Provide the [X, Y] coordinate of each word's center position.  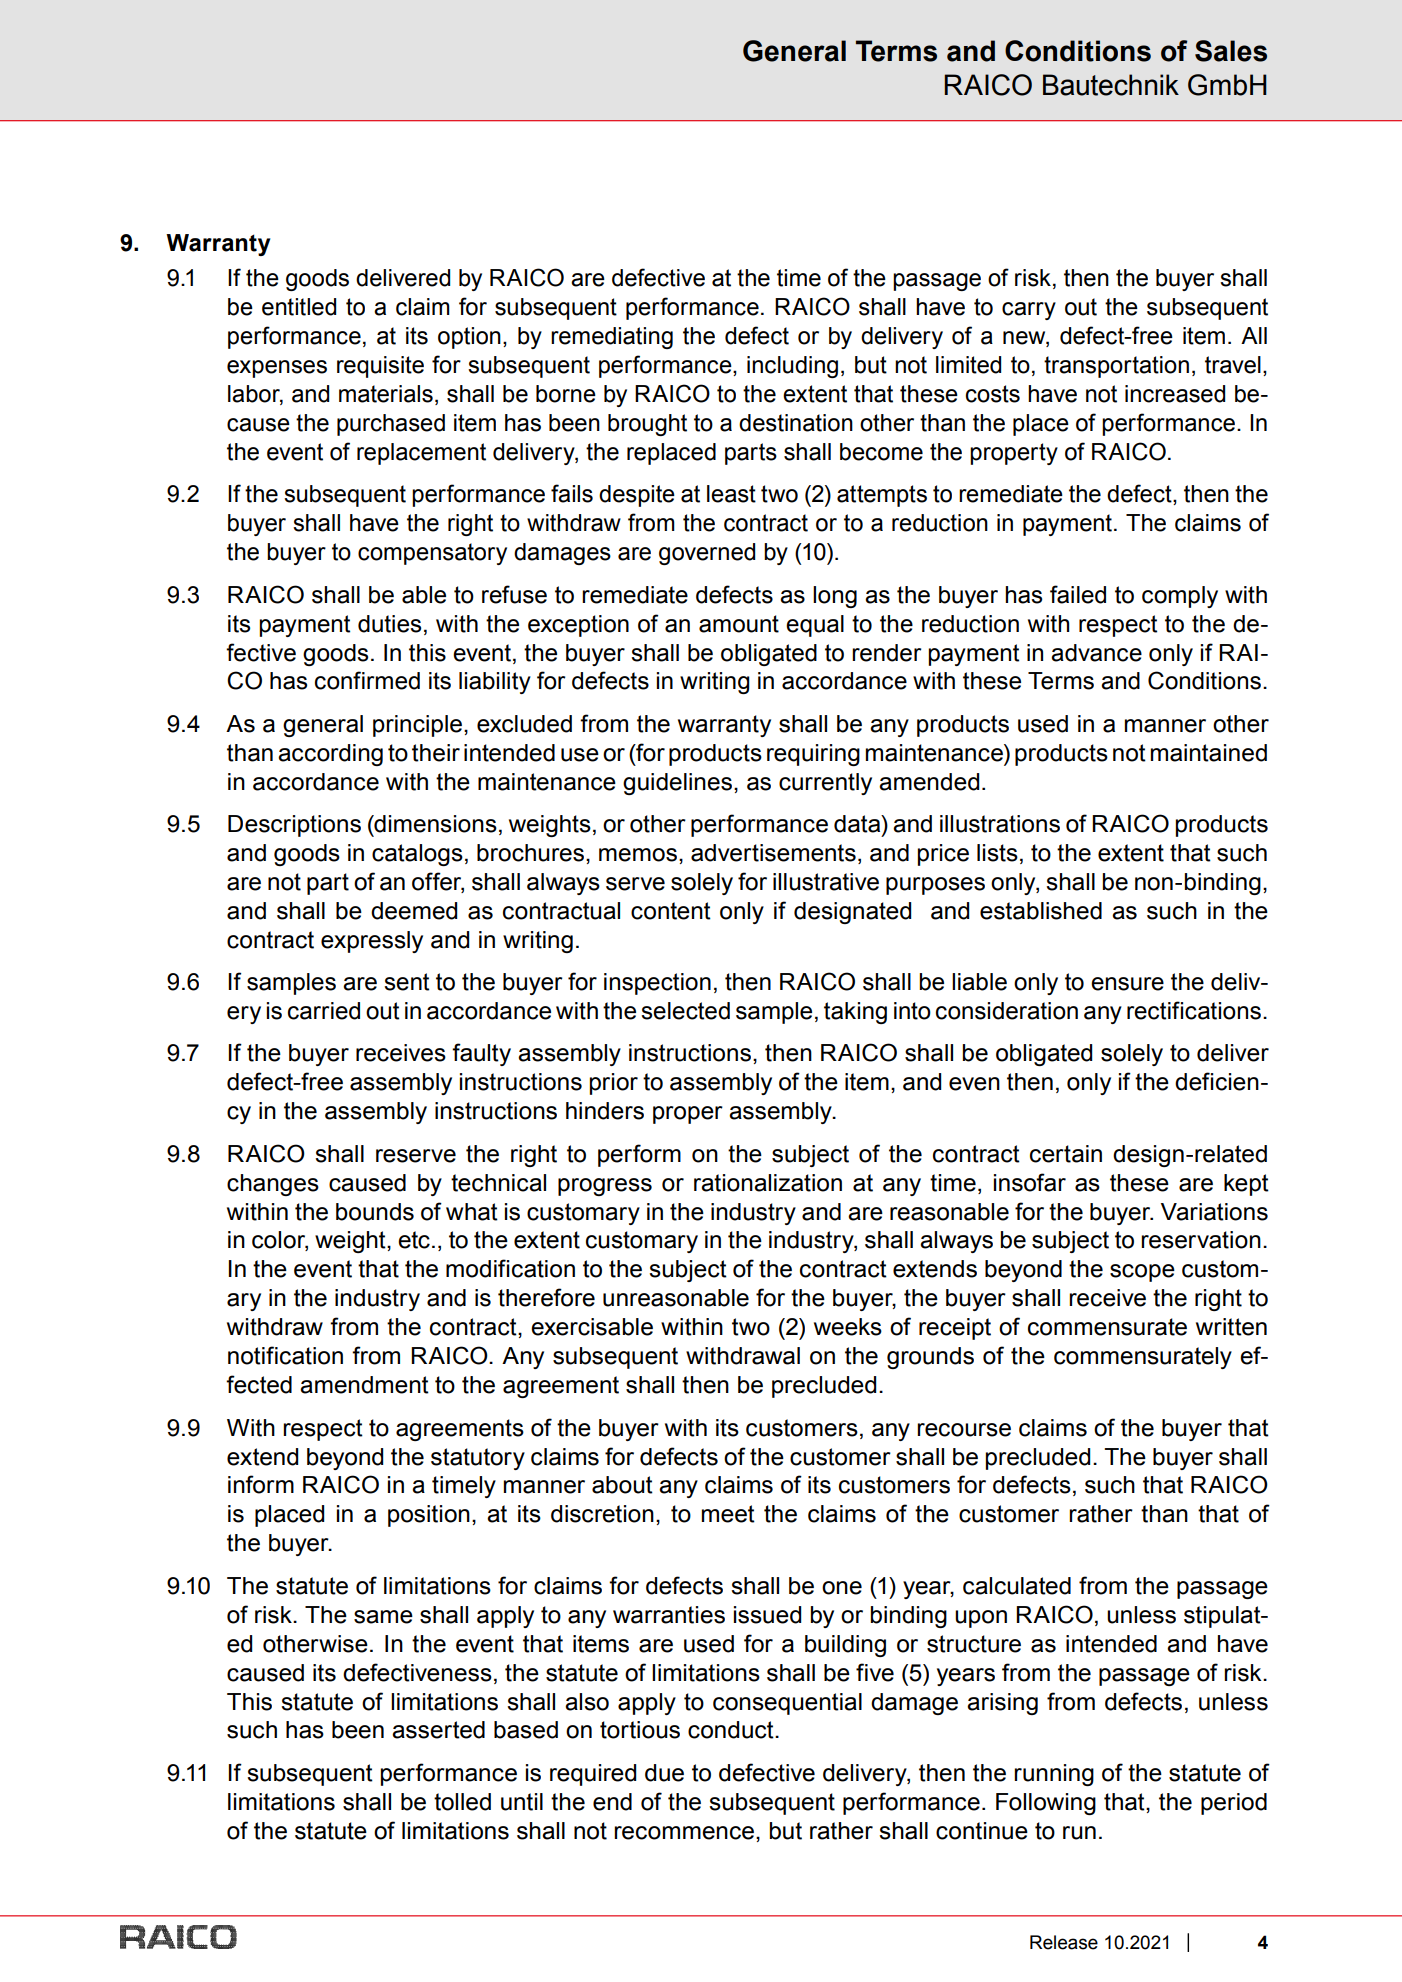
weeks [848, 1327]
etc [414, 1240]
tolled [462, 1802]
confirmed [367, 680]
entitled [299, 307]
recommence [685, 1833]
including [792, 367]
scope [1142, 1273]
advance [1096, 653]
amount [739, 624]
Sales [1231, 51]
